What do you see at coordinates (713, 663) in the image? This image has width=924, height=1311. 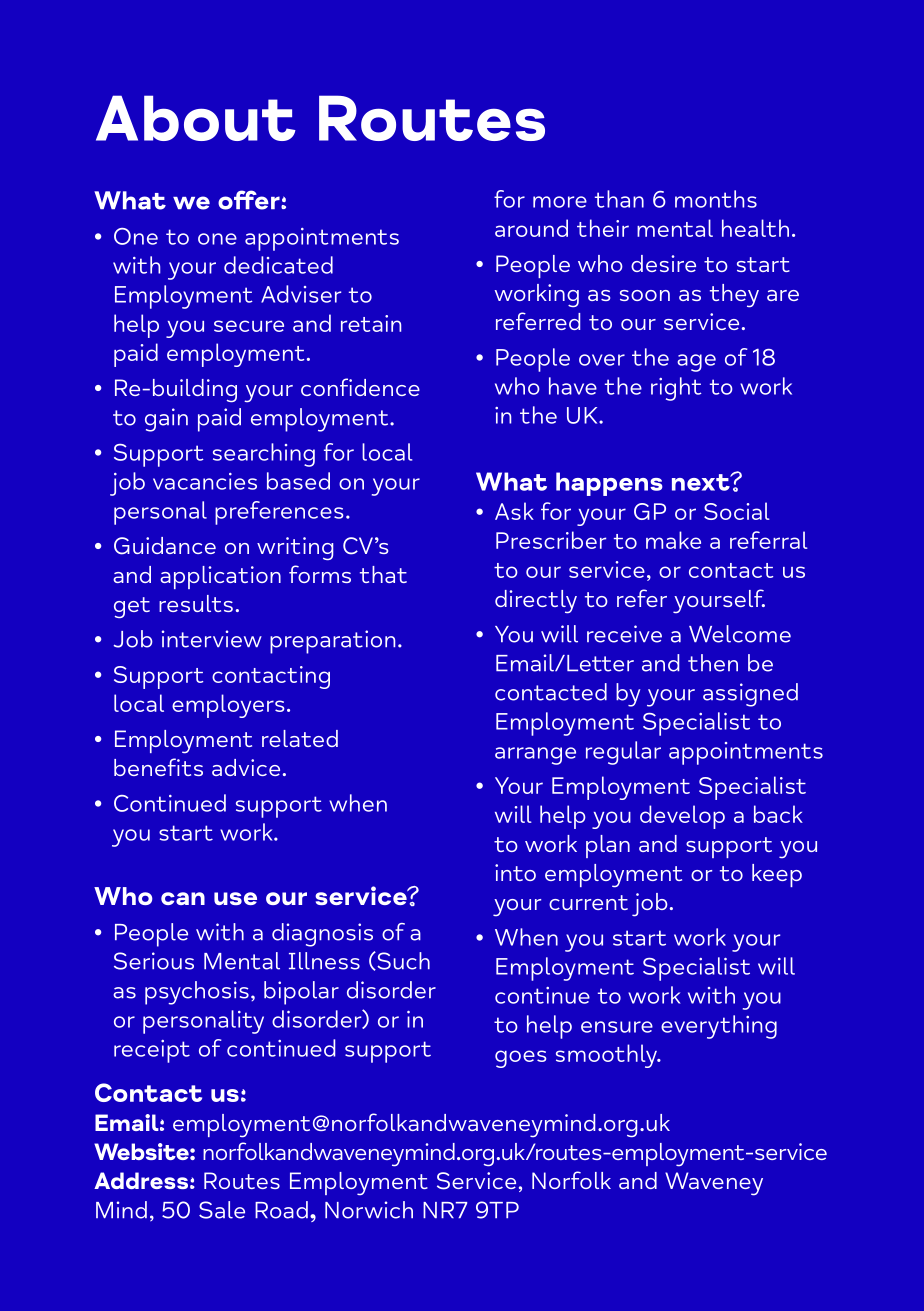 I see `then` at bounding box center [713, 663].
